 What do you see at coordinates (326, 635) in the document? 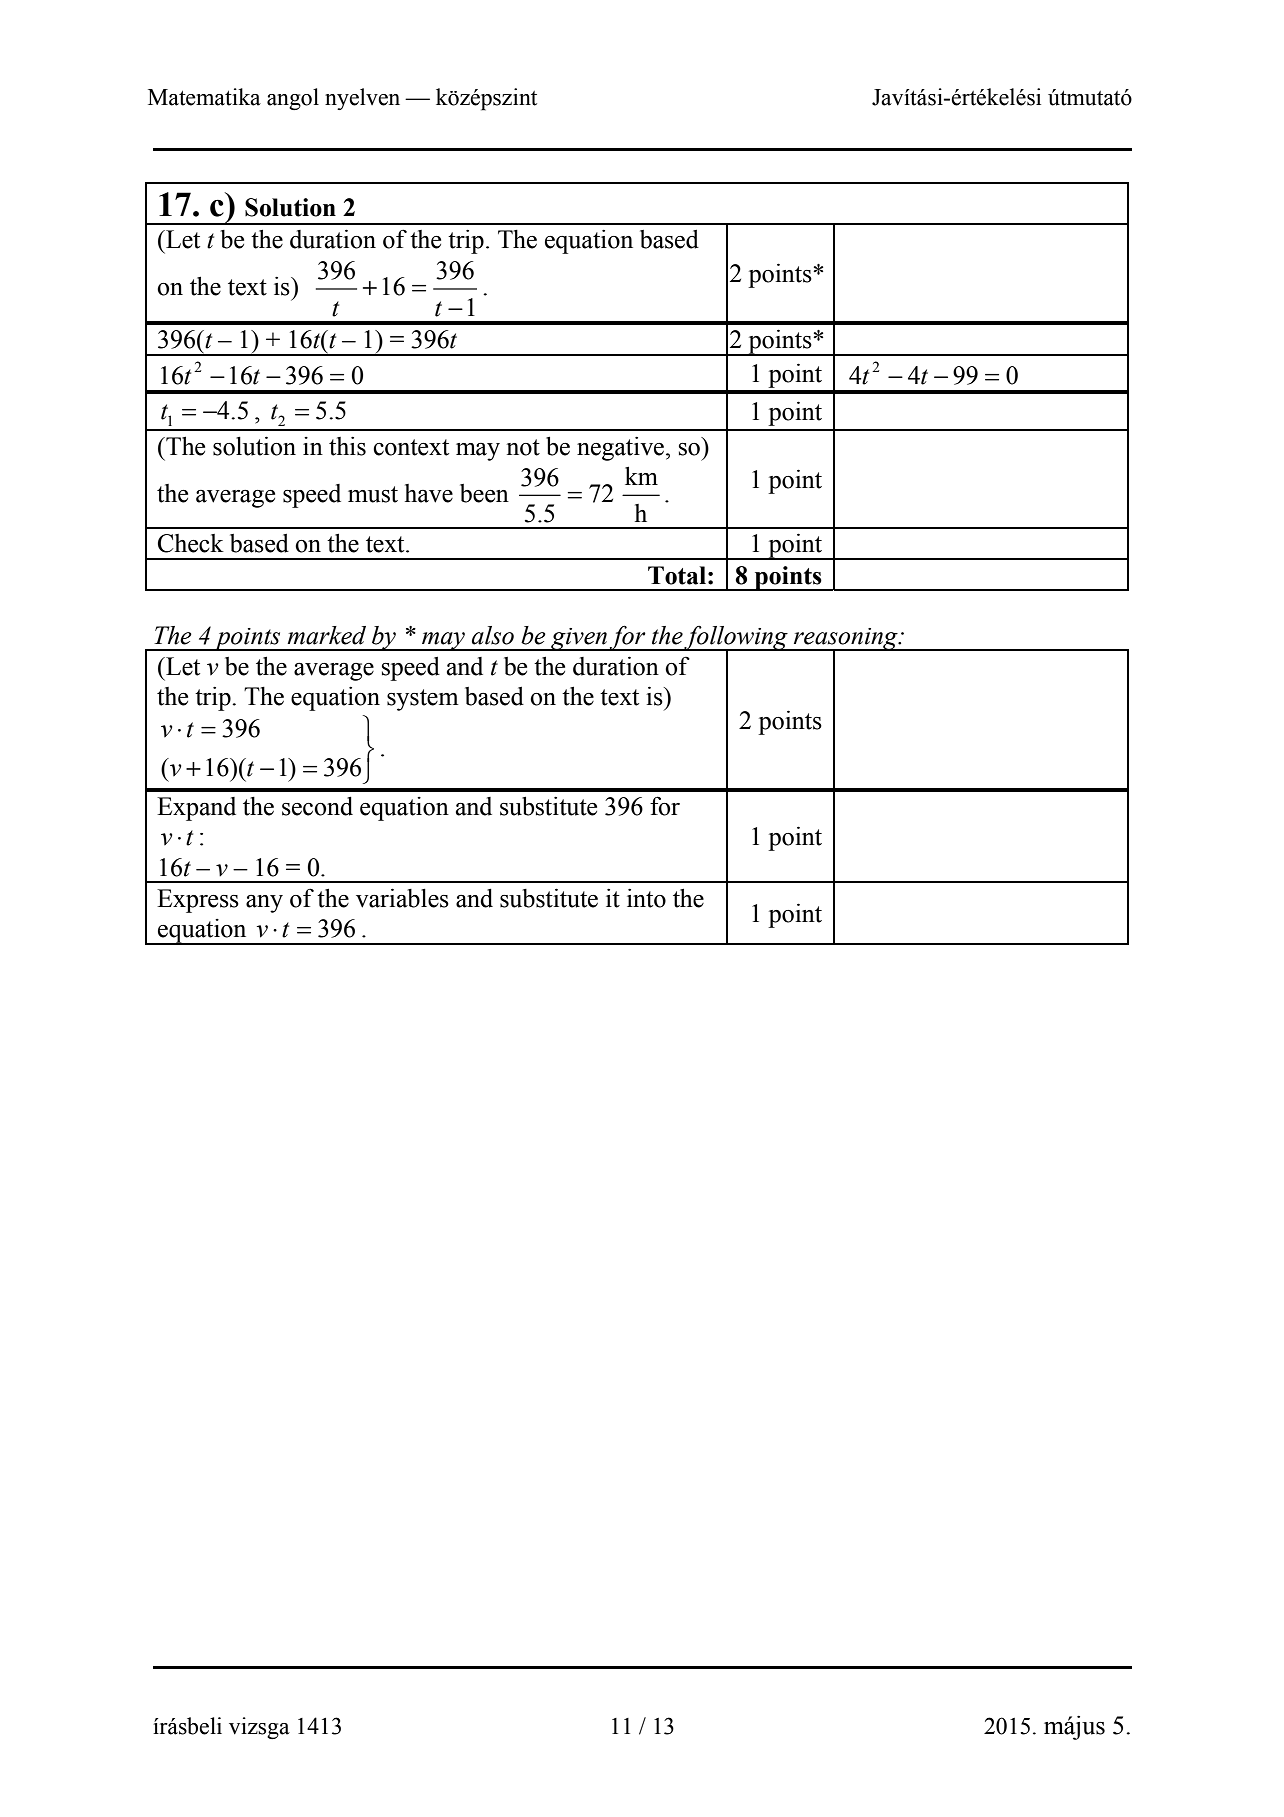
I see `marked` at bounding box center [326, 635].
